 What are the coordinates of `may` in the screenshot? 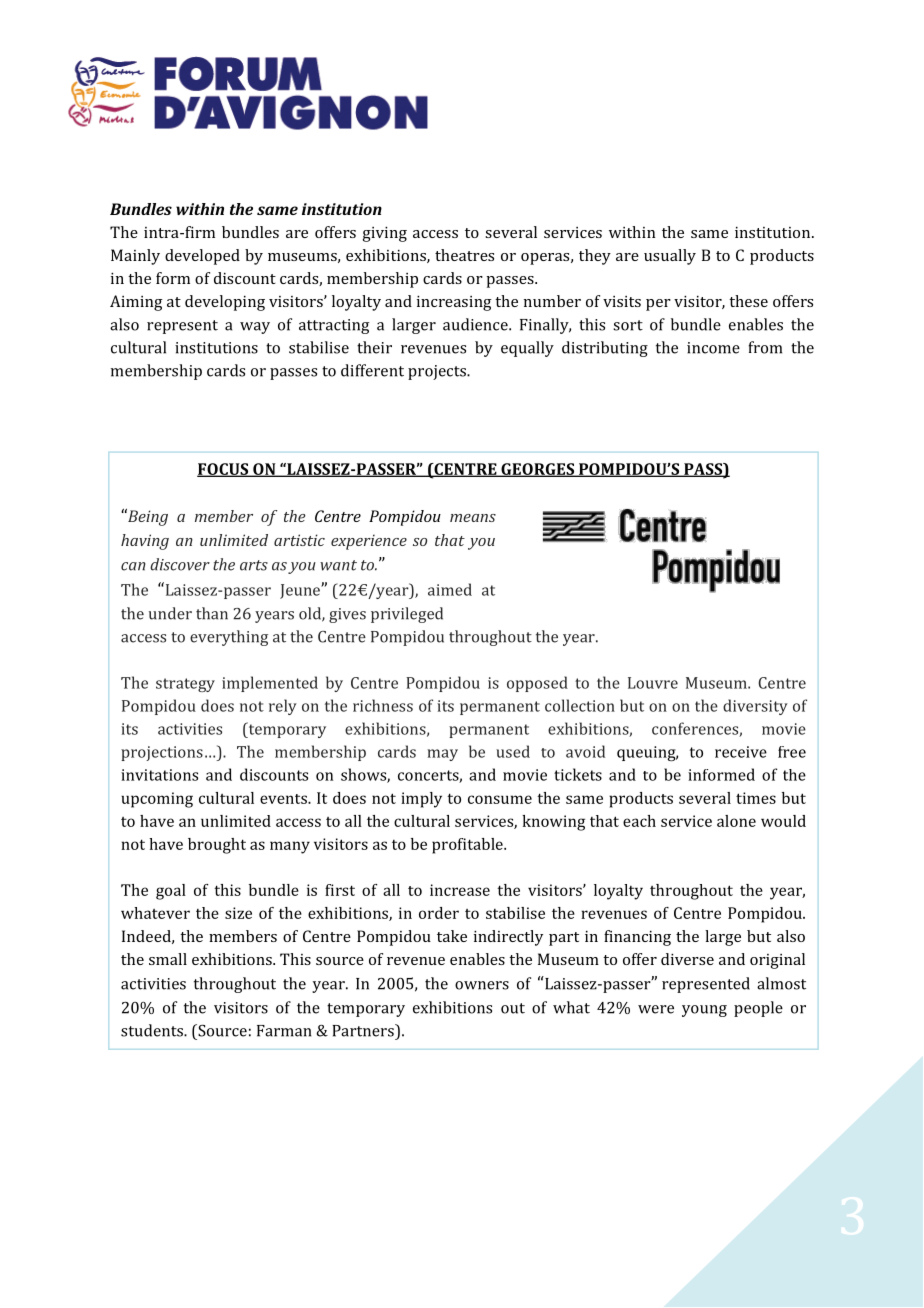 It's located at (442, 755).
